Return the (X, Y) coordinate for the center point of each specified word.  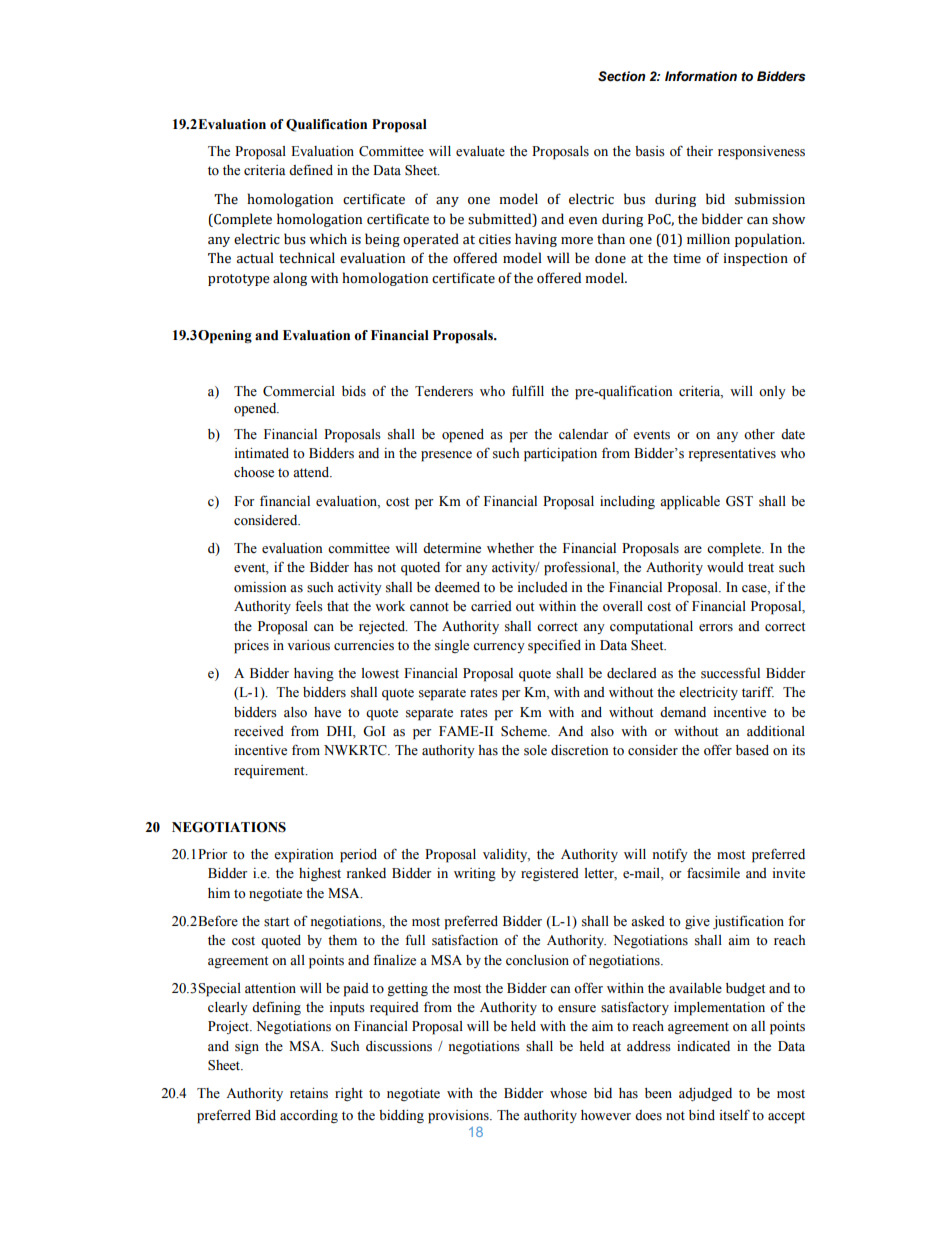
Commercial (299, 391)
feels (309, 606)
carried (491, 606)
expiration (303, 856)
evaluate (480, 151)
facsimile (713, 873)
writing (475, 875)
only (772, 392)
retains (309, 1093)
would (725, 567)
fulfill (528, 390)
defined (311, 170)
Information (701, 76)
